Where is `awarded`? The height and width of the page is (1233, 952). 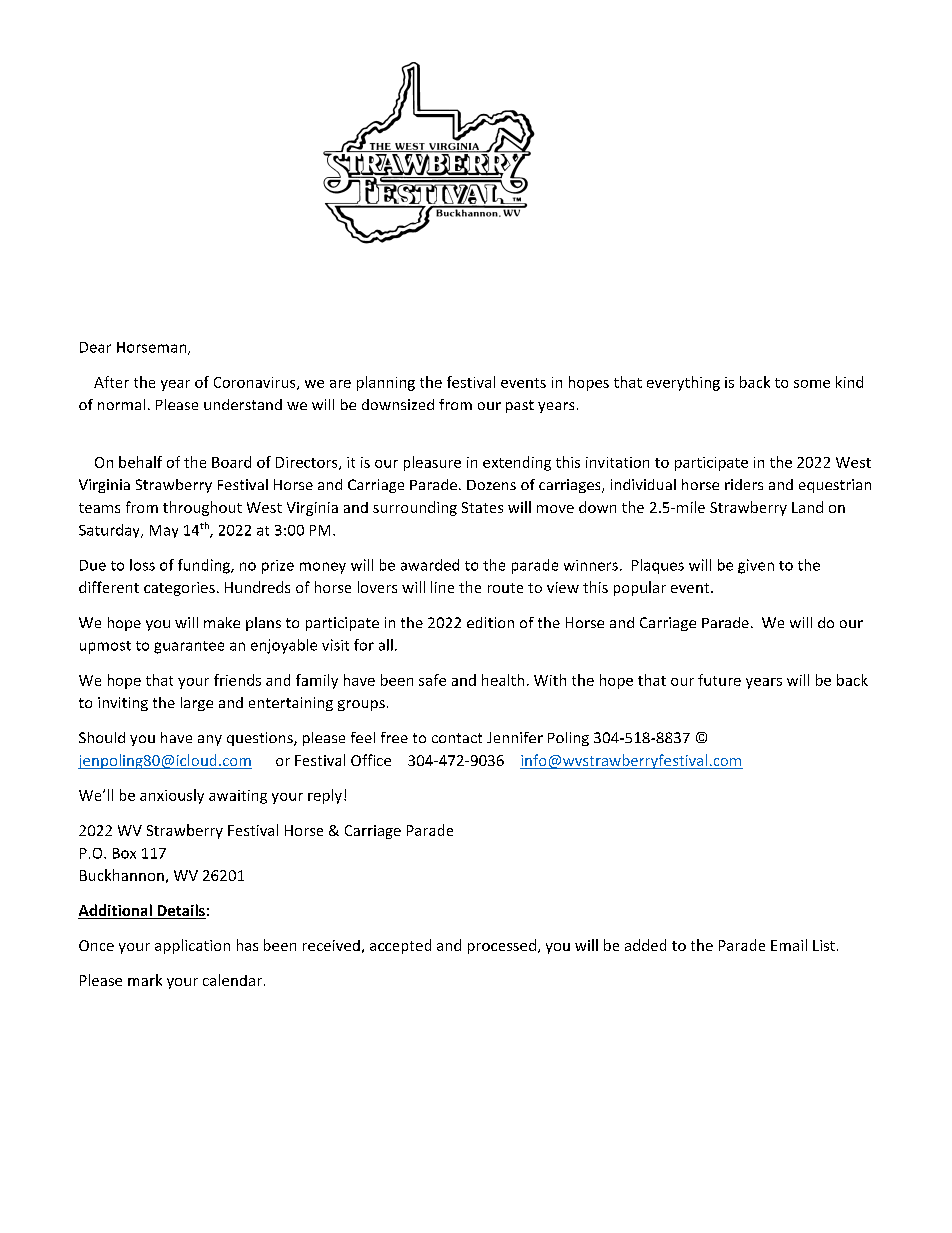 awarded is located at coordinates (430, 565).
